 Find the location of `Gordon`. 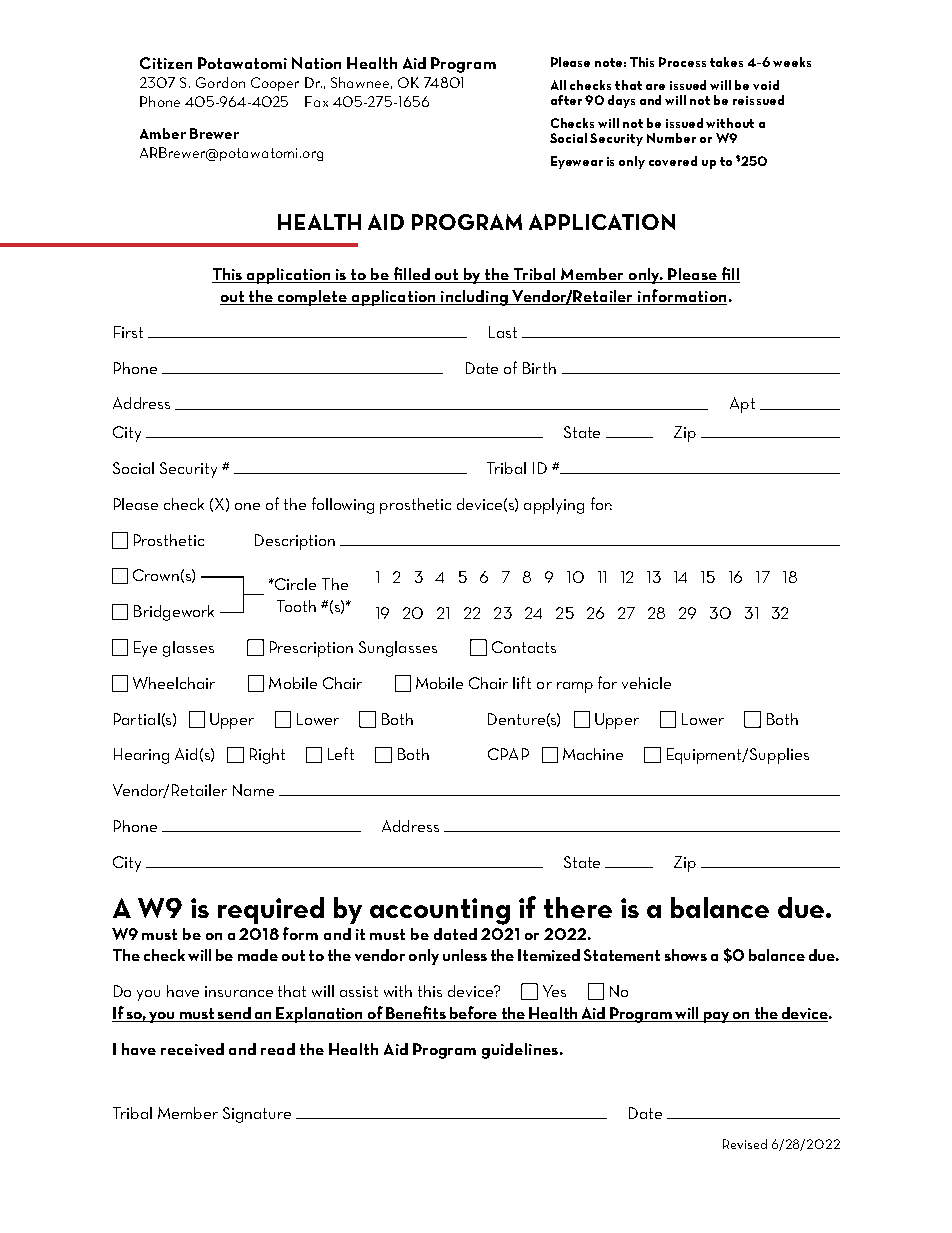

Gordon is located at coordinates (220, 82).
